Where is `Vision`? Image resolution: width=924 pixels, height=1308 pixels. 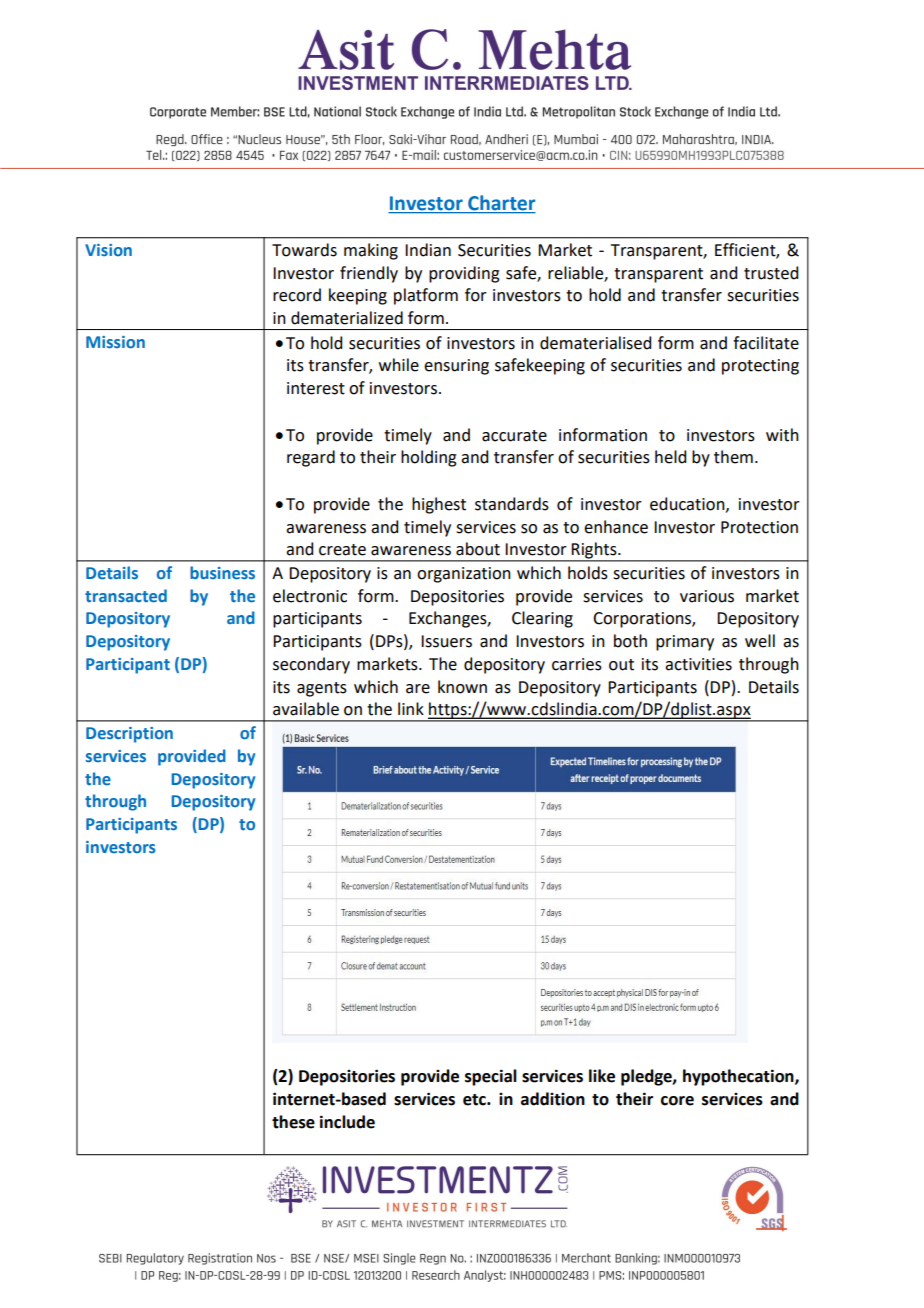
Vision is located at coordinates (108, 250).
